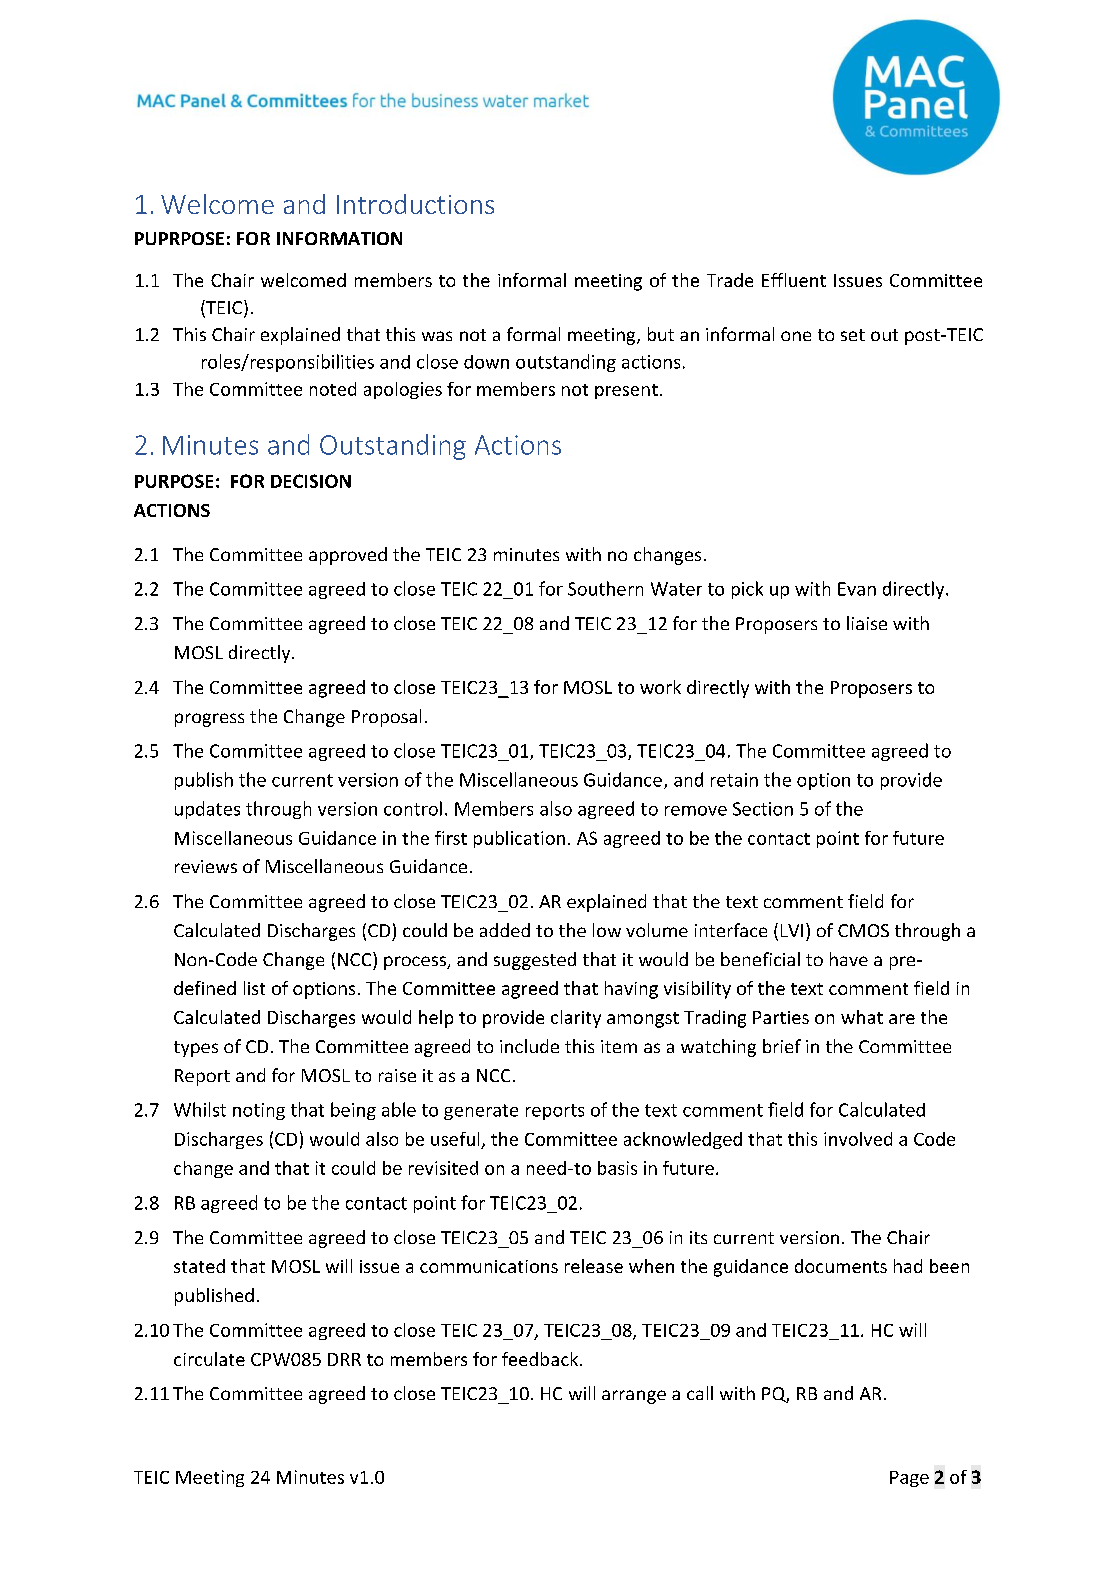 Image resolution: width=1118 pixels, height=1581 pixels. Describe the element at coordinates (867, 623) in the image. I see `liaise` at that location.
